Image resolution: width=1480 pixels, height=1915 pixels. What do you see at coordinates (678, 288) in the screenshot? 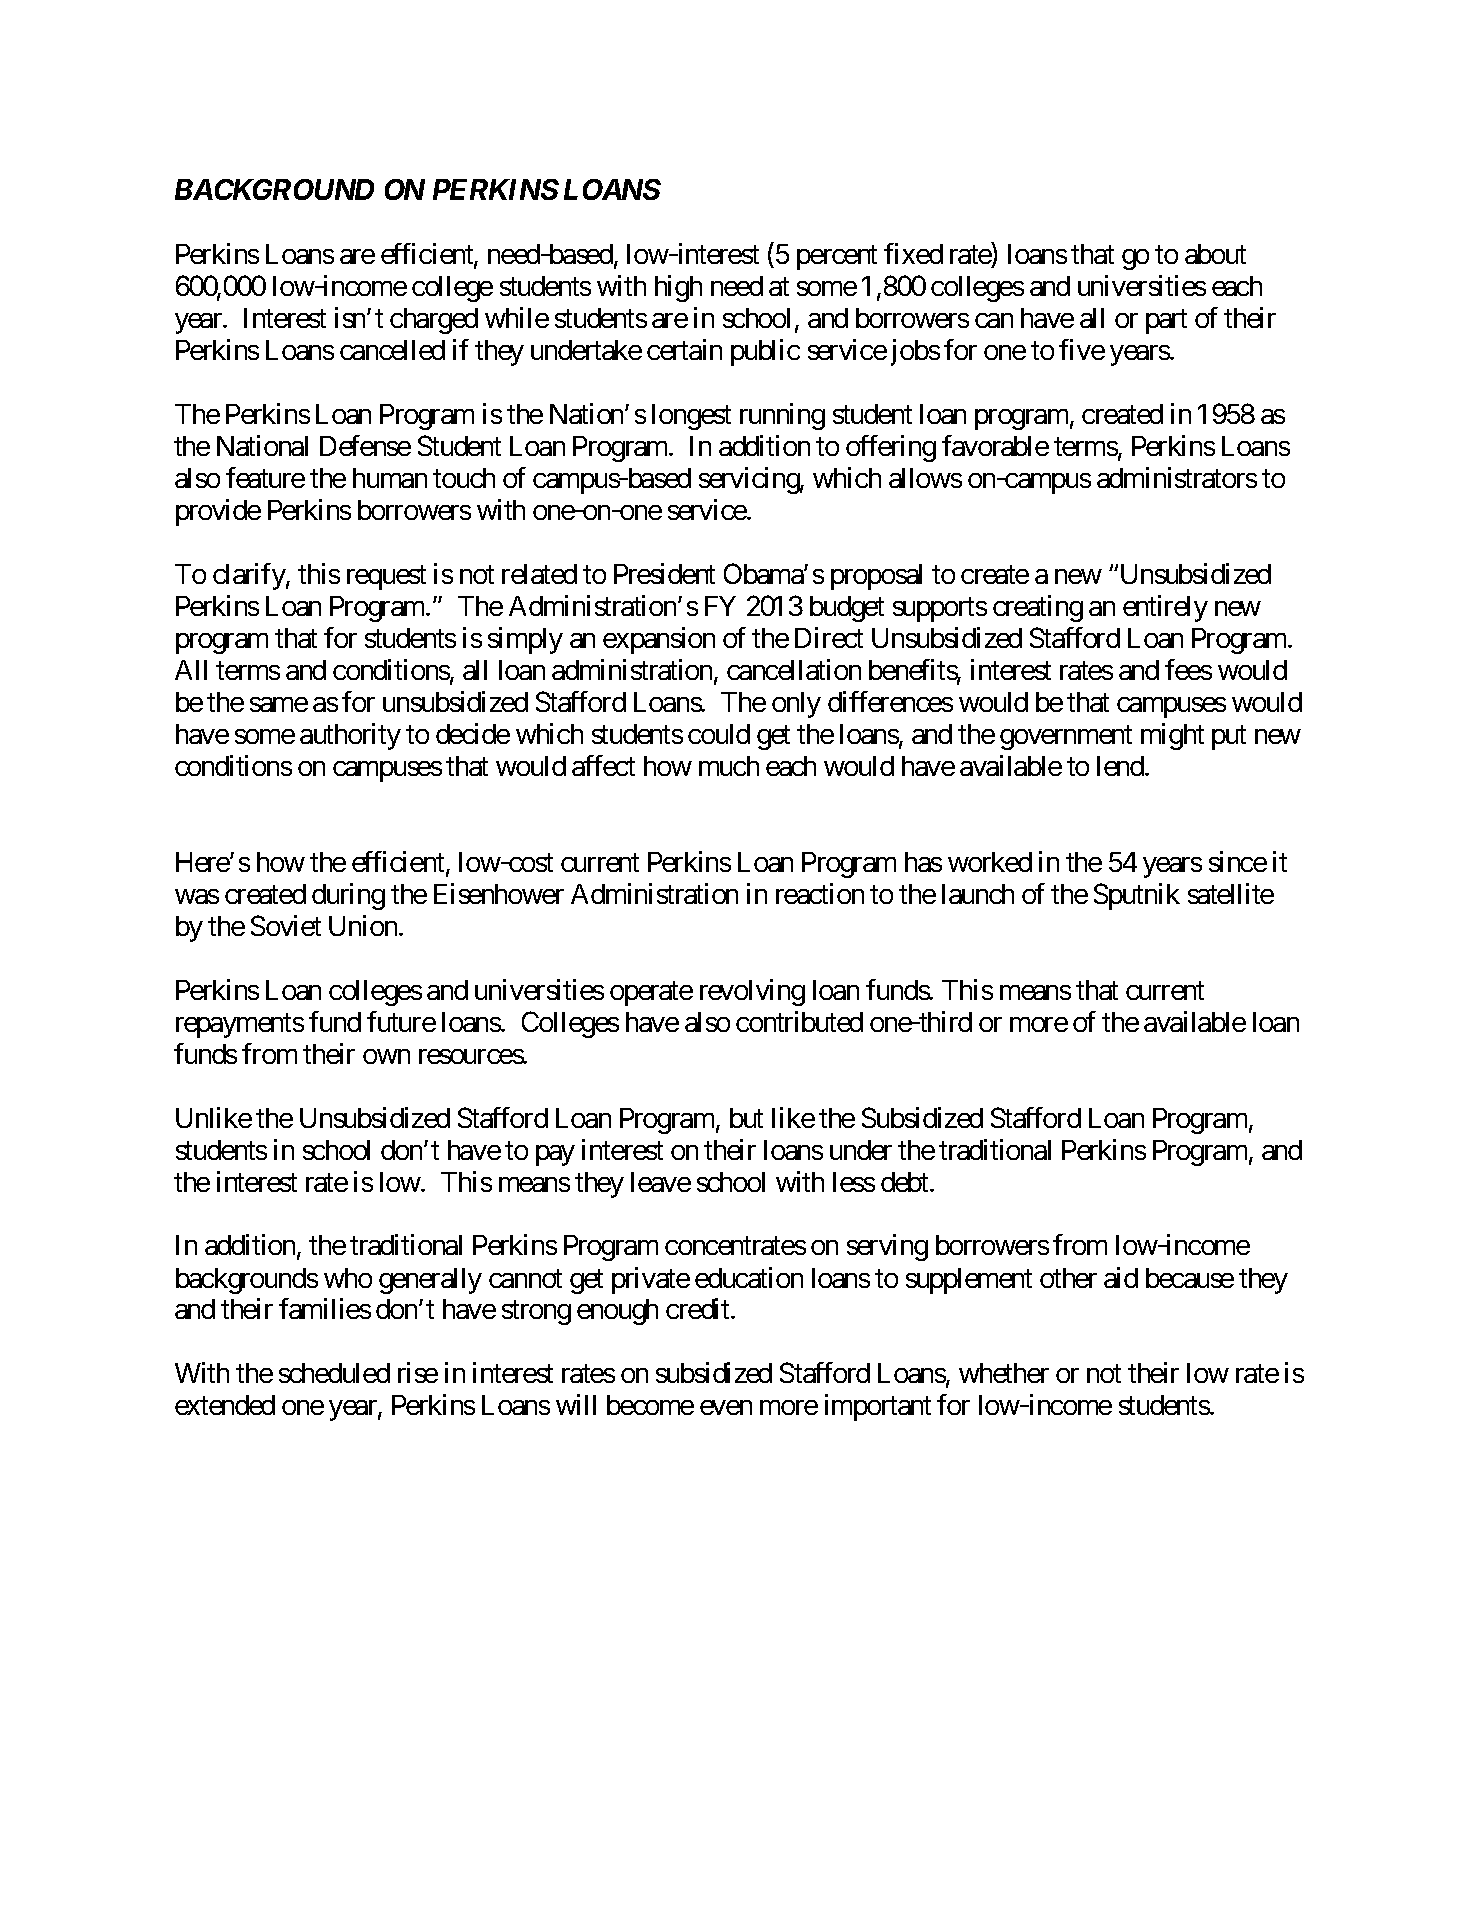
I see `high` at bounding box center [678, 288].
